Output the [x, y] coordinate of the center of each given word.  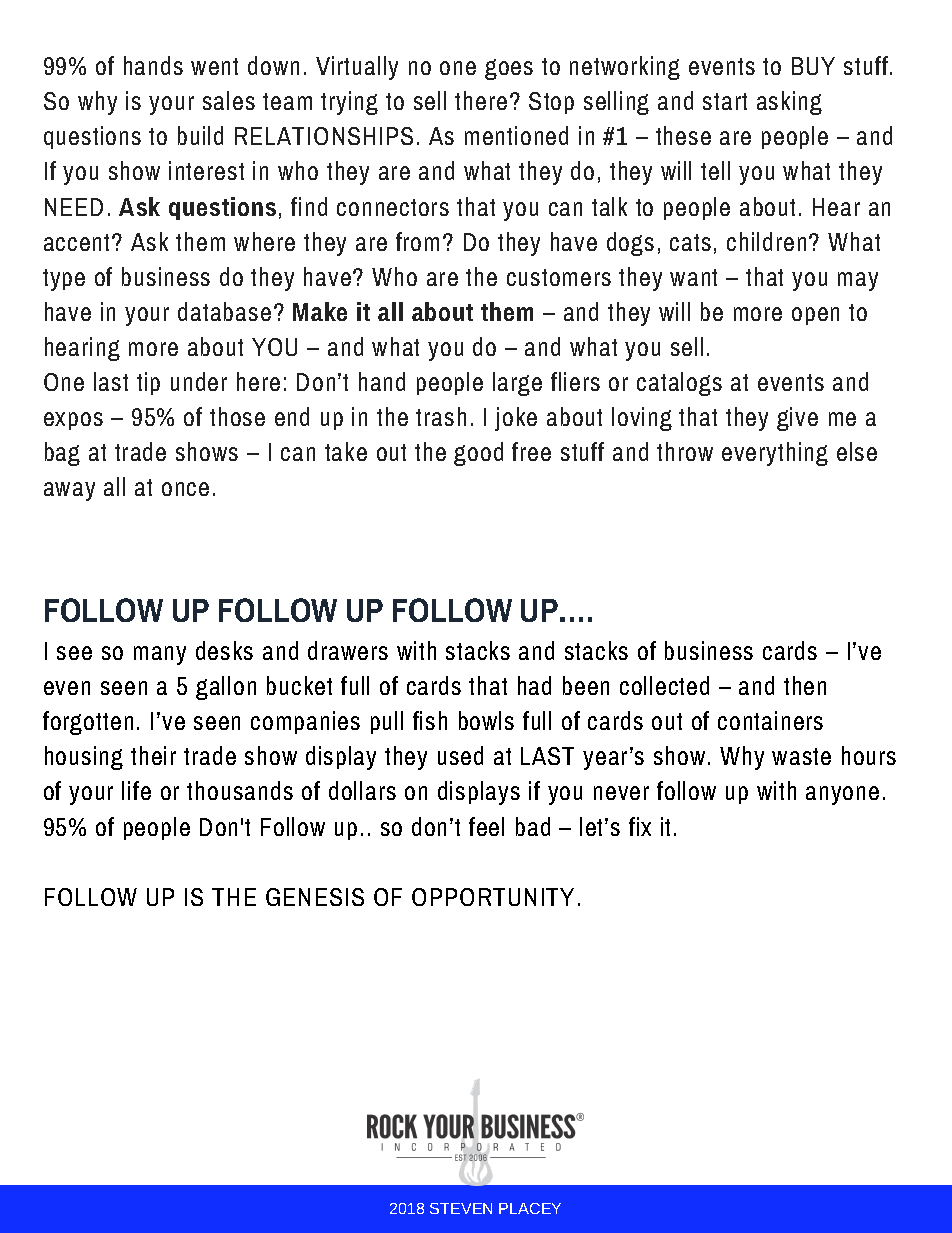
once [185, 489]
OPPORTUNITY [493, 897]
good [478, 454]
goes [509, 69]
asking [789, 103]
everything [775, 454]
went [214, 66]
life [136, 790]
